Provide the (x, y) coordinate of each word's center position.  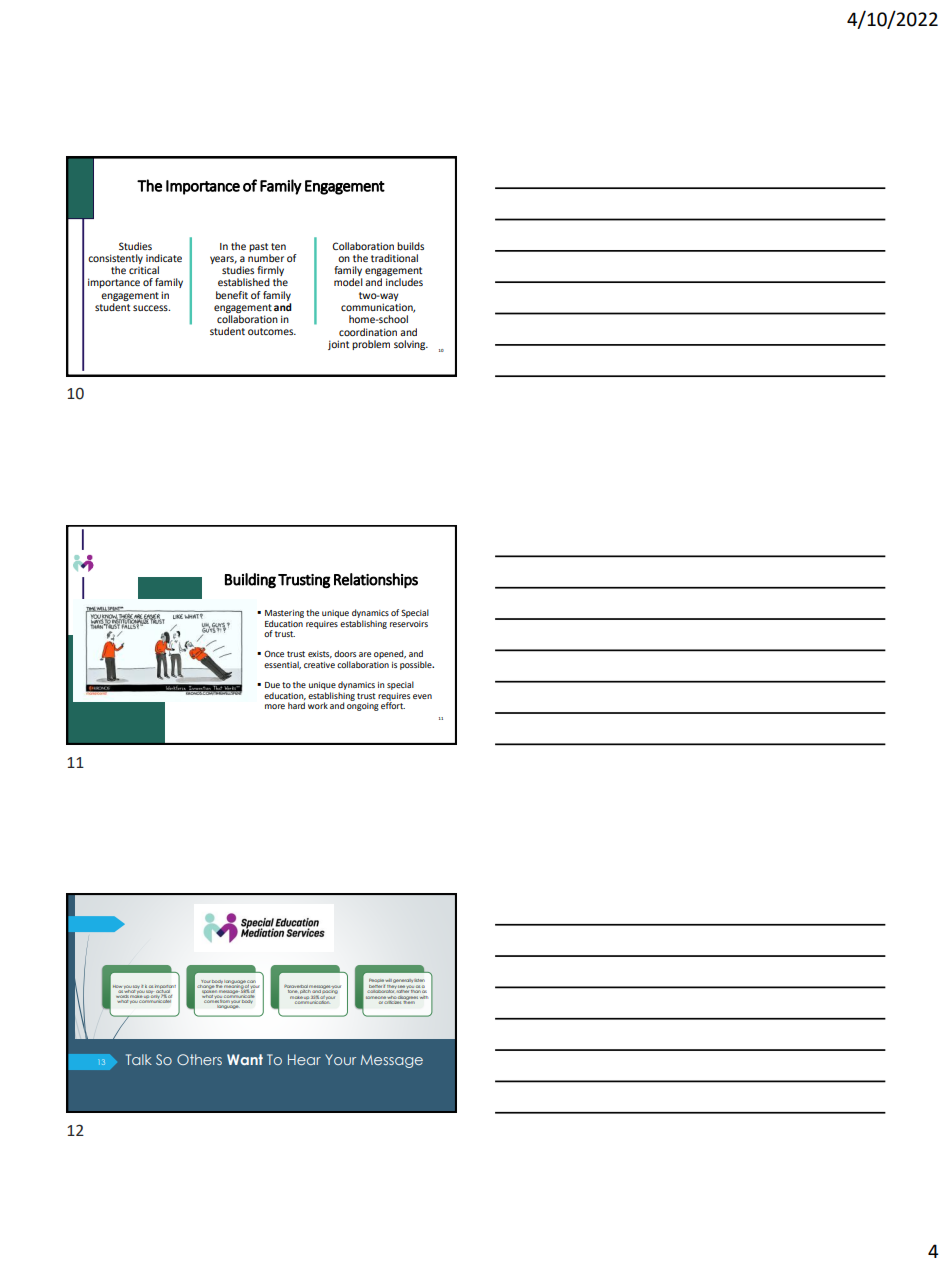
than (415, 991)
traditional (394, 258)
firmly (270, 272)
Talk (139, 1059)
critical (144, 270)
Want (245, 1059)
